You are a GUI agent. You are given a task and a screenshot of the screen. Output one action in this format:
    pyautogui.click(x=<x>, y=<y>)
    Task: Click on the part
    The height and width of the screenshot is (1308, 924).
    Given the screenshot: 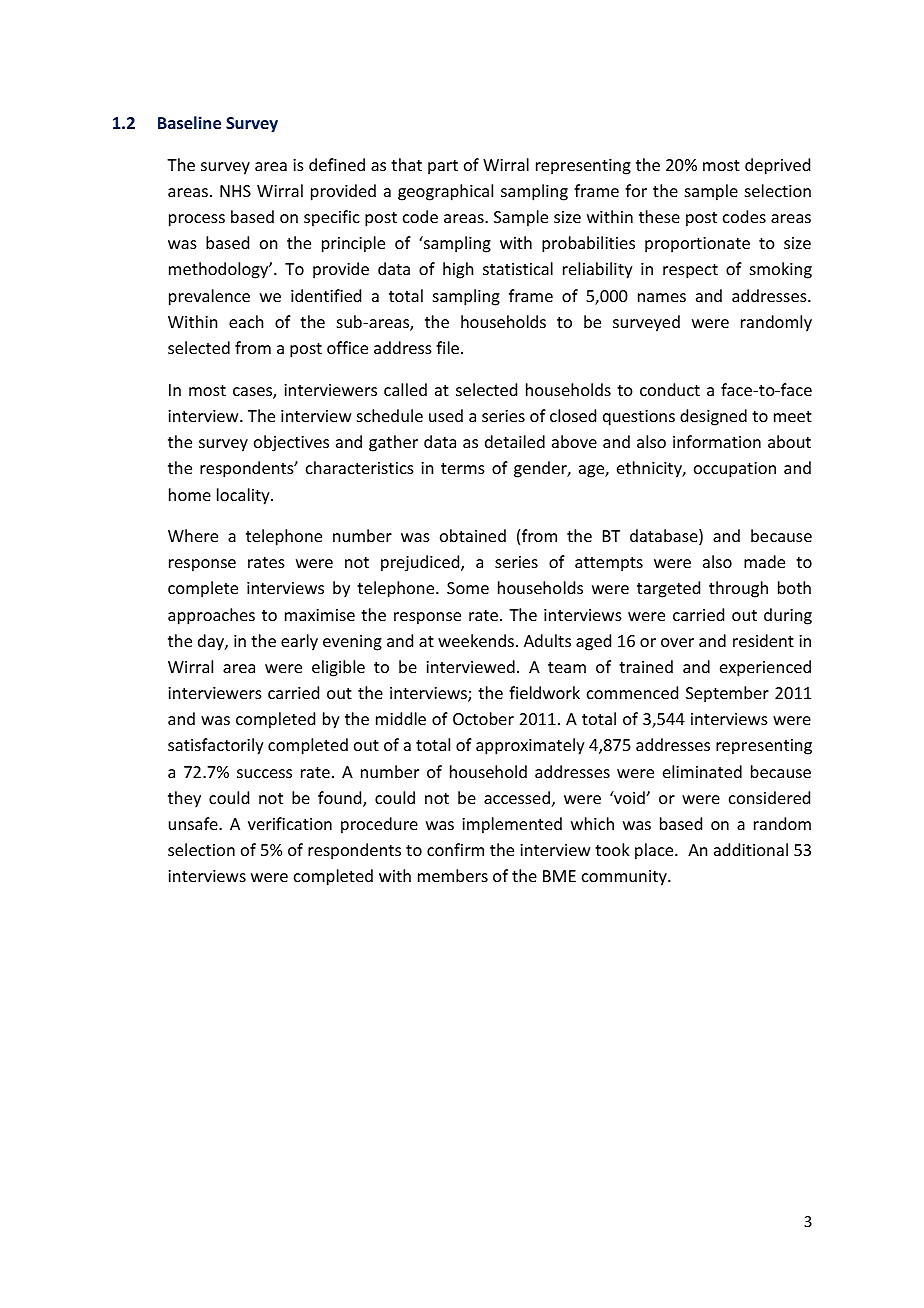 What is the action you would take?
    pyautogui.click(x=443, y=167)
